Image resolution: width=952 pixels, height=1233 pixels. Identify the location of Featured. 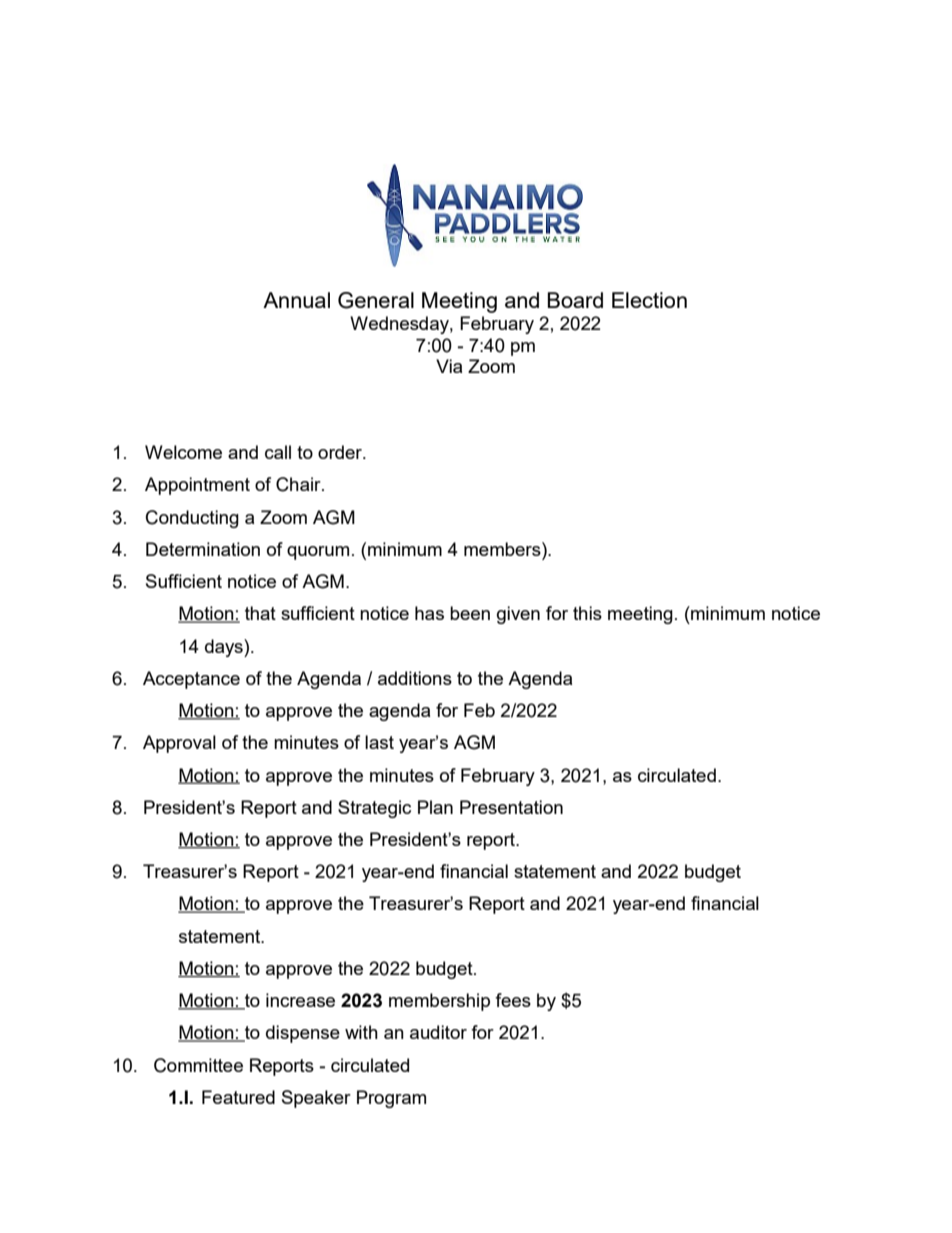
(238, 1097).
